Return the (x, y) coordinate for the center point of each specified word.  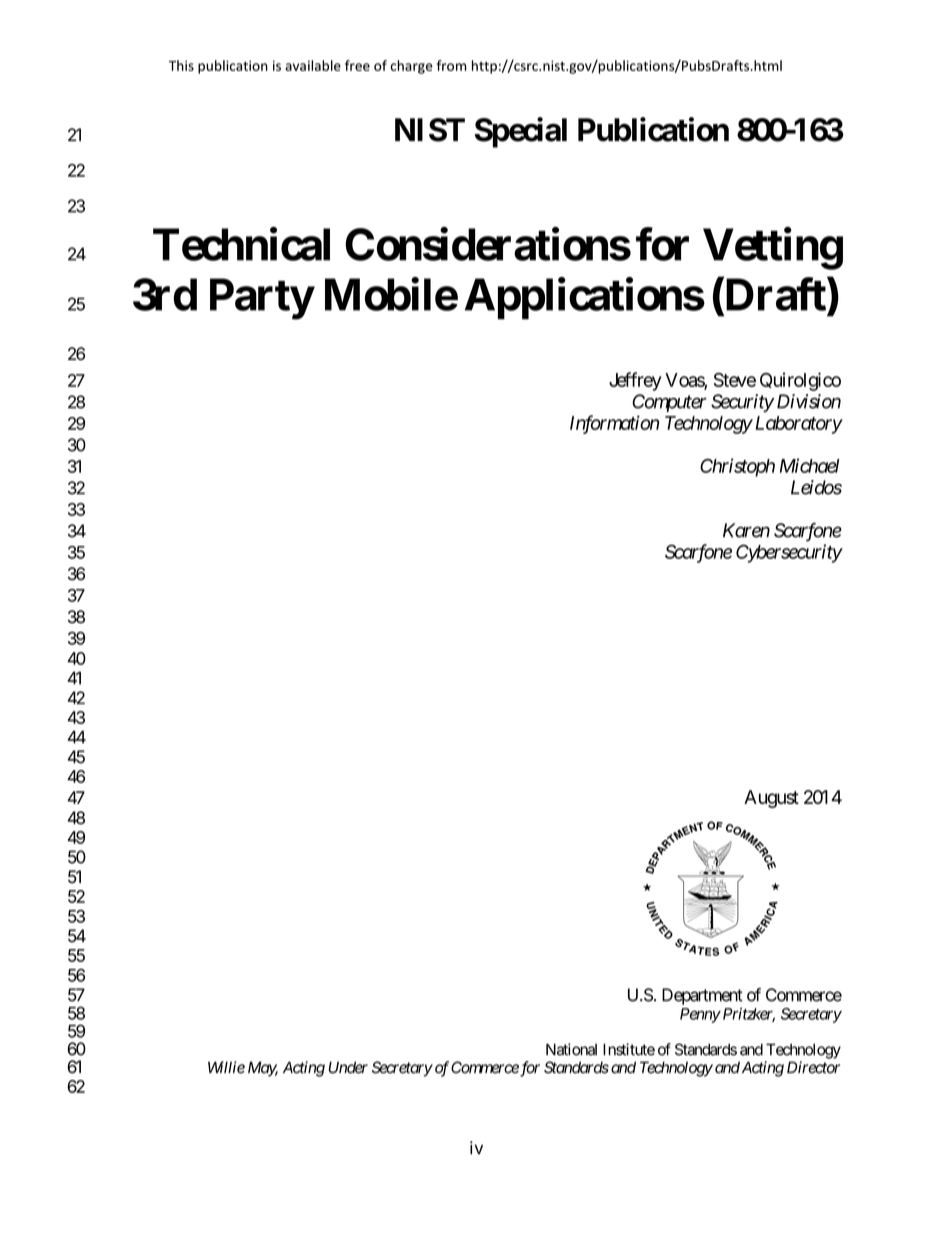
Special (521, 132)
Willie (226, 1067)
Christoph (737, 467)
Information (614, 424)
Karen (746, 530)
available (313, 65)
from (451, 65)
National (571, 1049)
